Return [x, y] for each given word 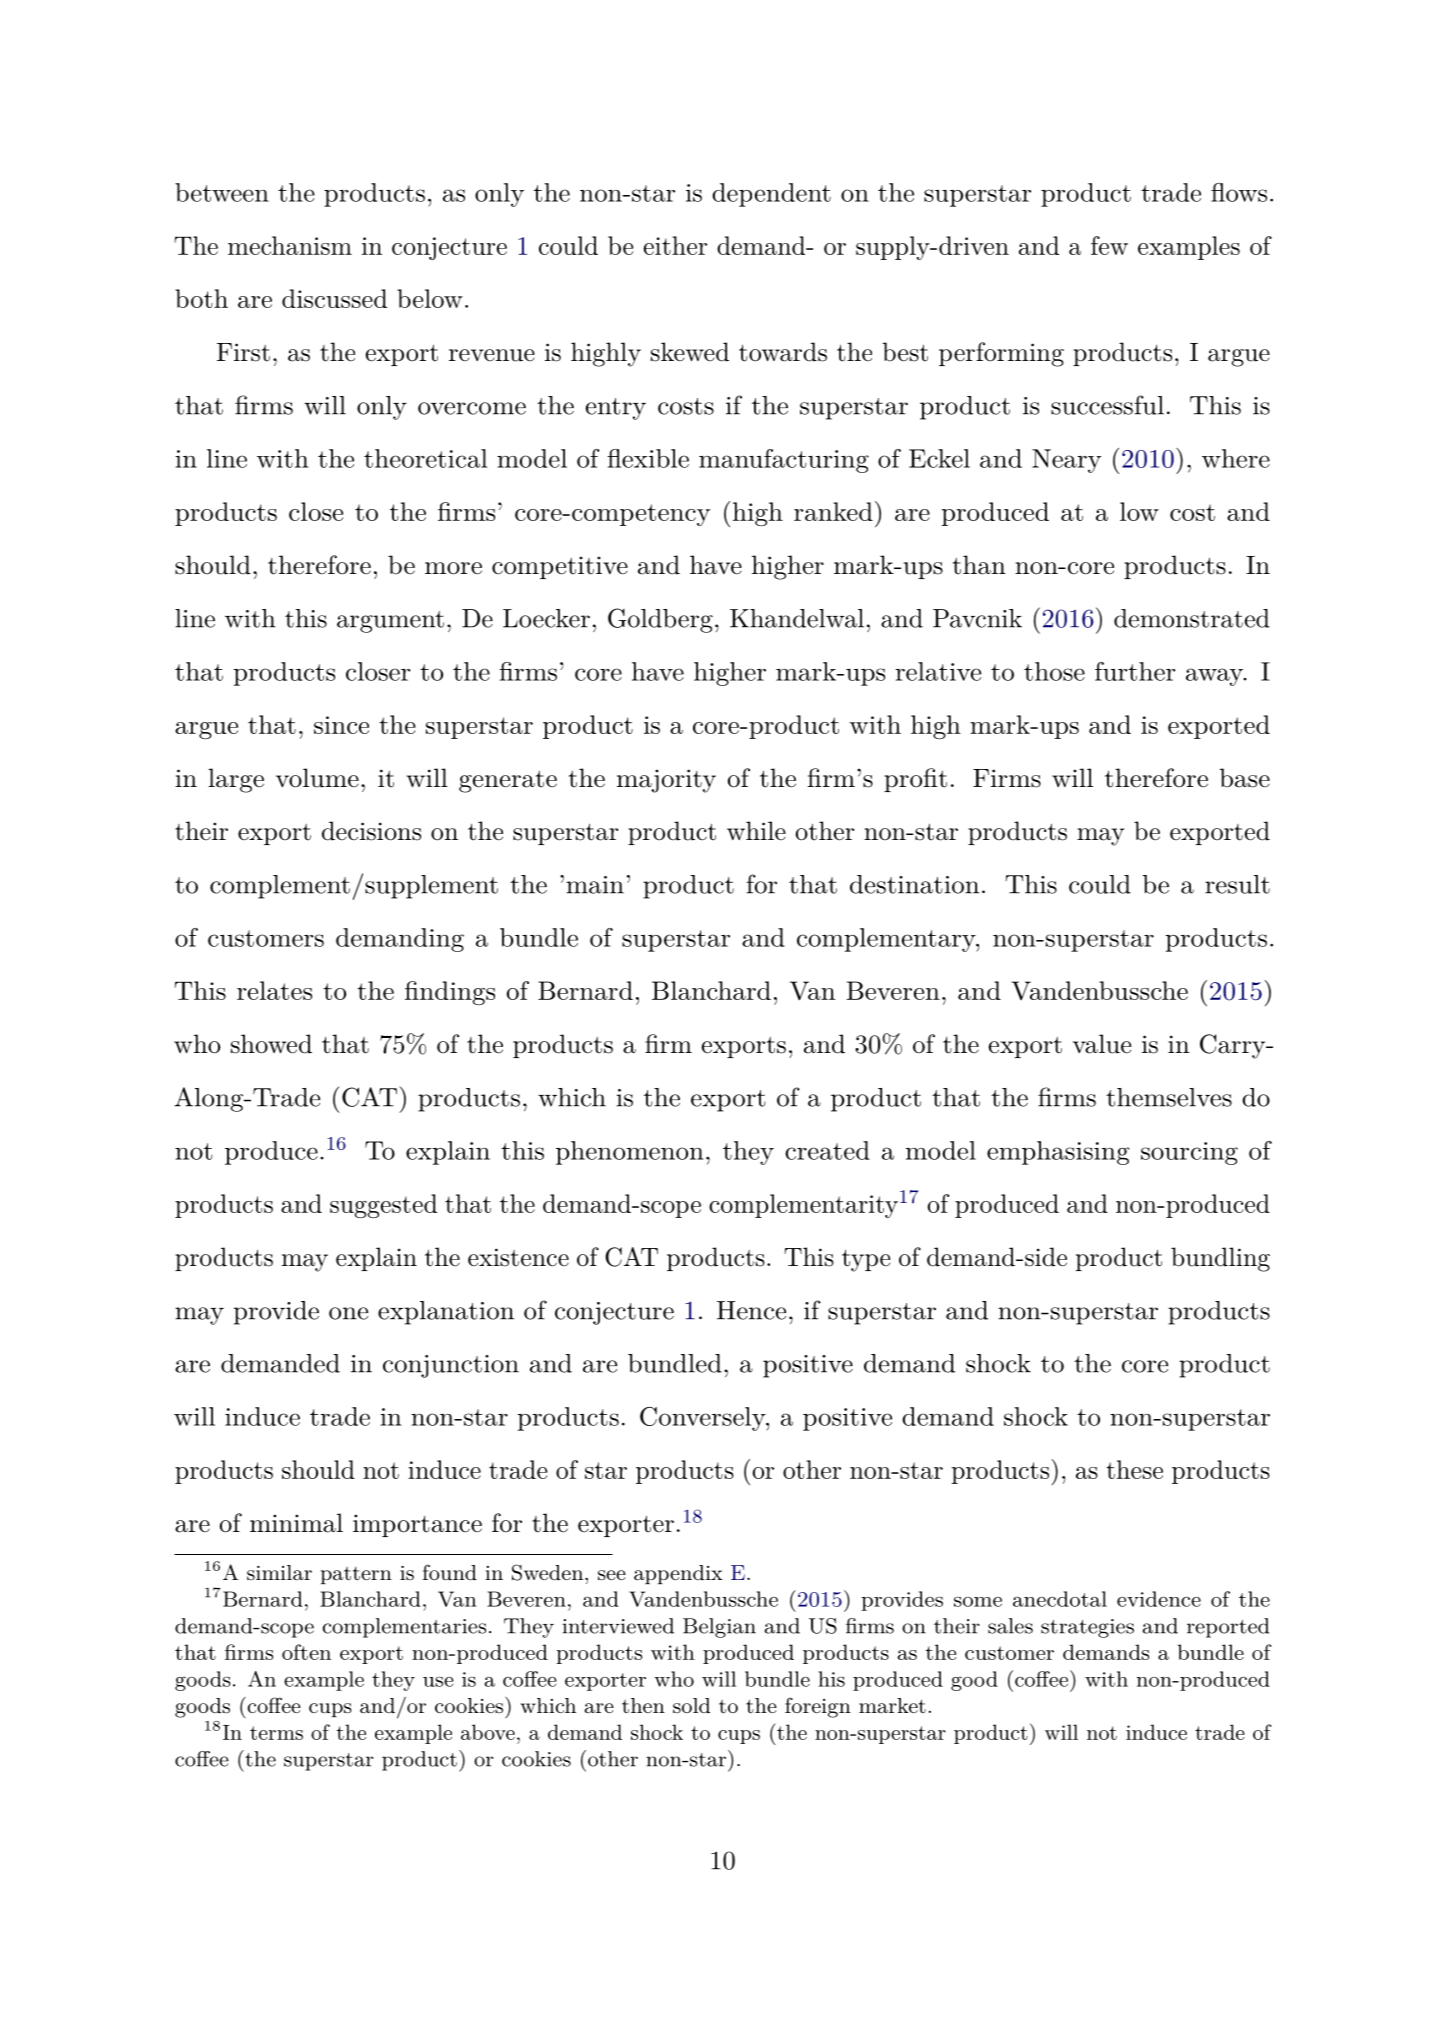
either [675, 245]
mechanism [290, 245]
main [595, 885]
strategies [1087, 1628]
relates [274, 990]
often [306, 1652]
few [1109, 245]
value [1102, 1044]
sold [691, 1706]
